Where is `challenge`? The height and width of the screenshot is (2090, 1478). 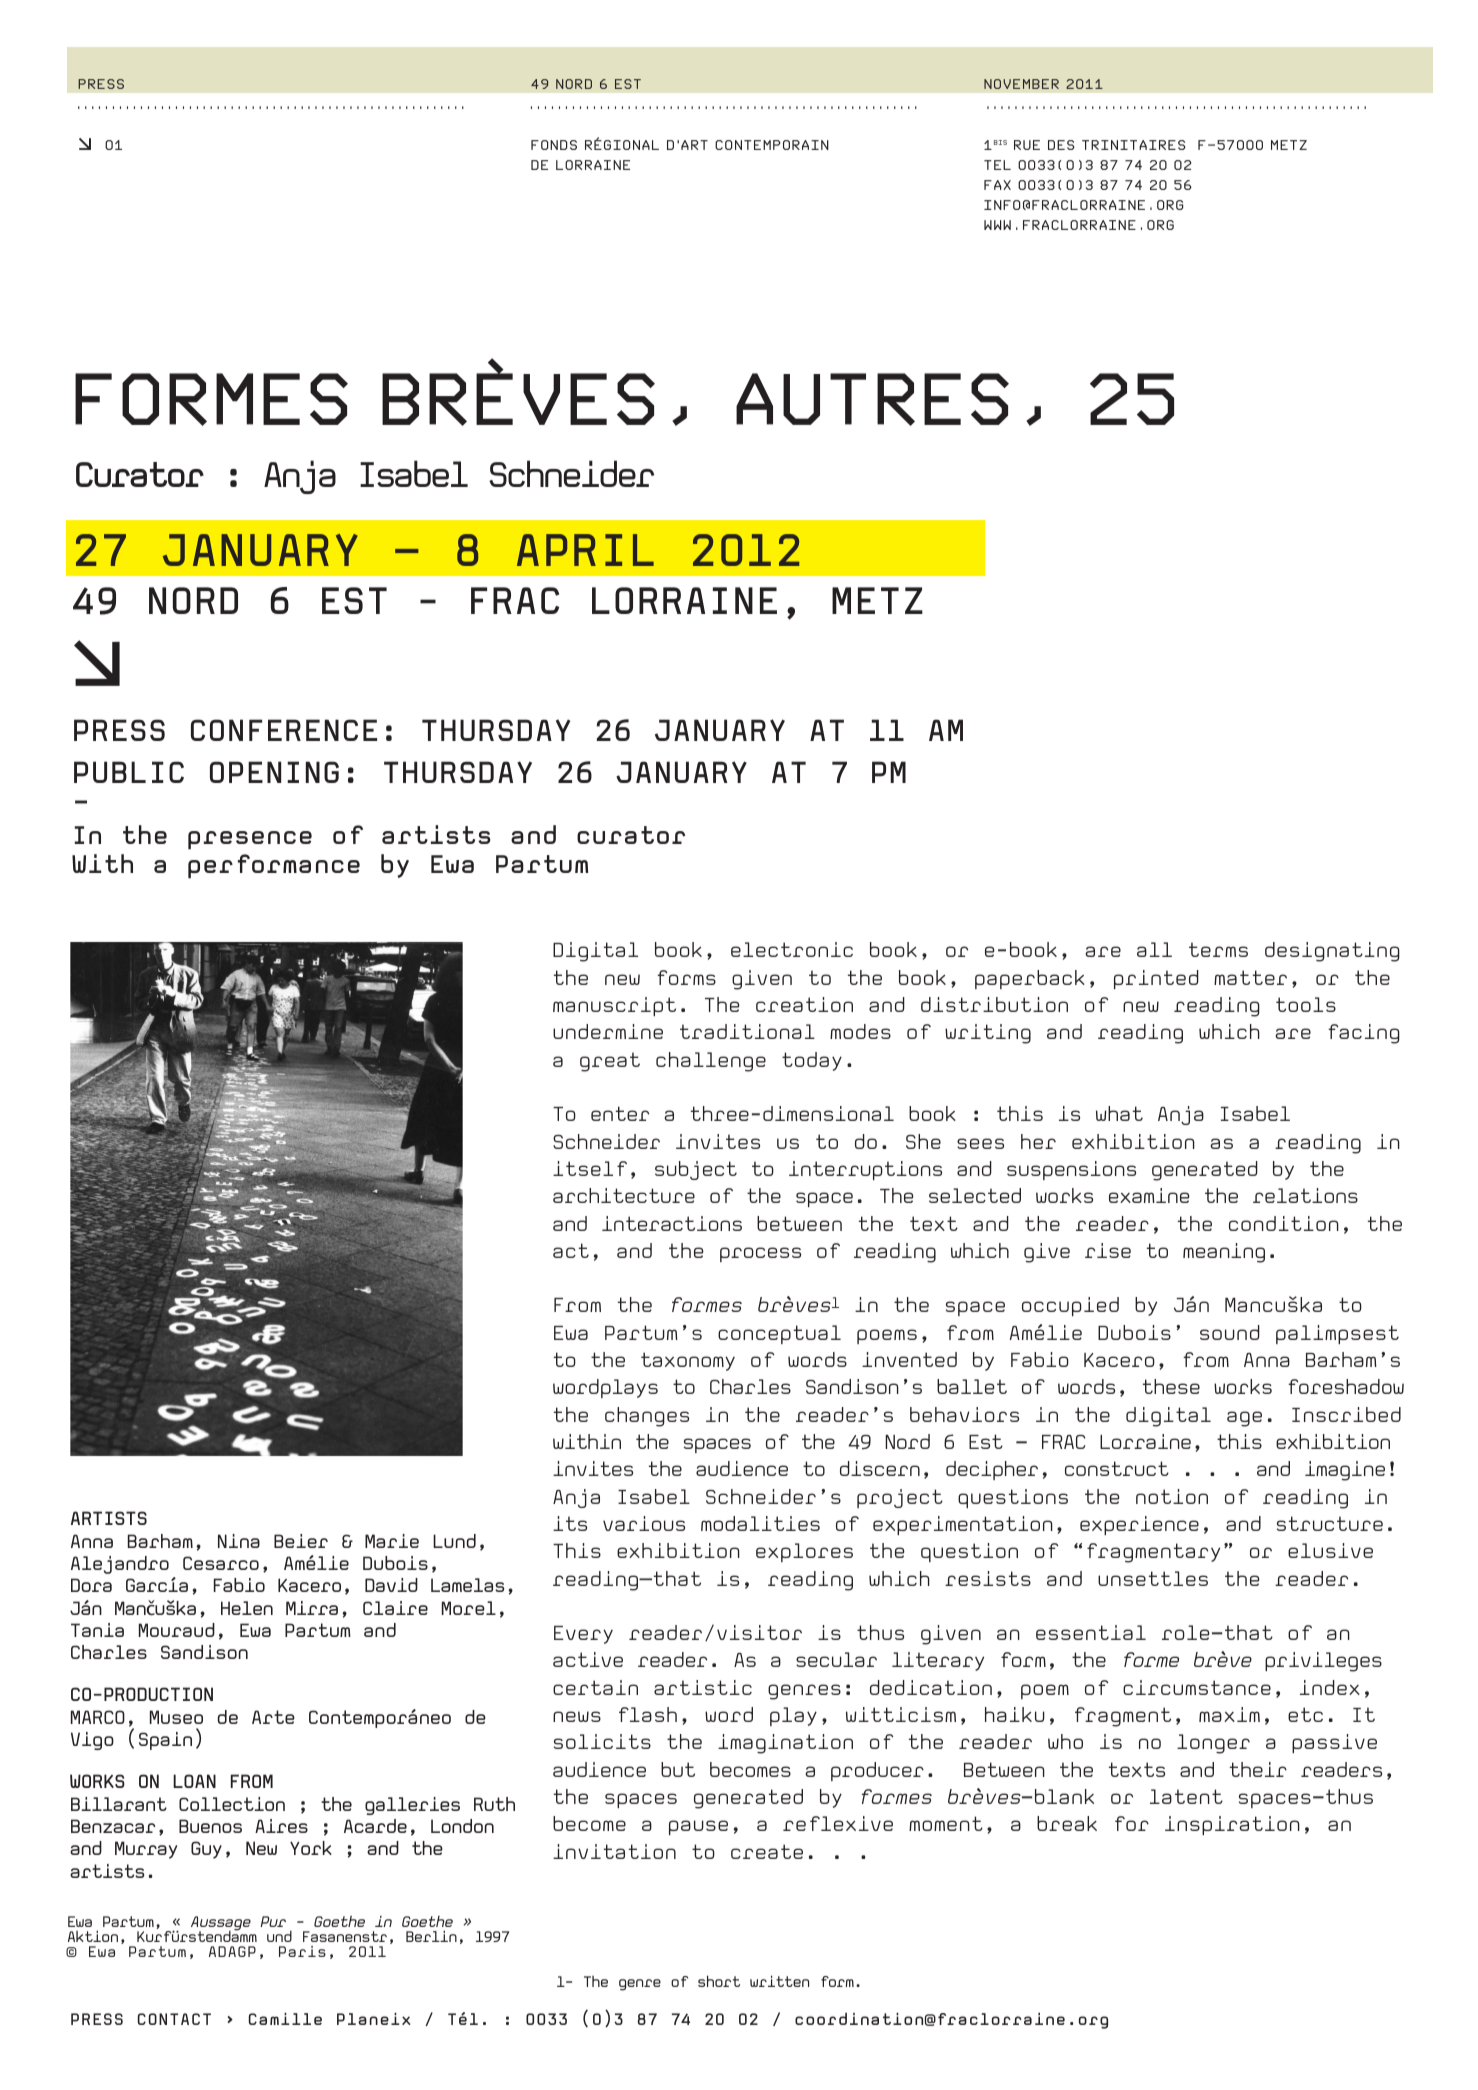 challenge is located at coordinates (711, 1062).
